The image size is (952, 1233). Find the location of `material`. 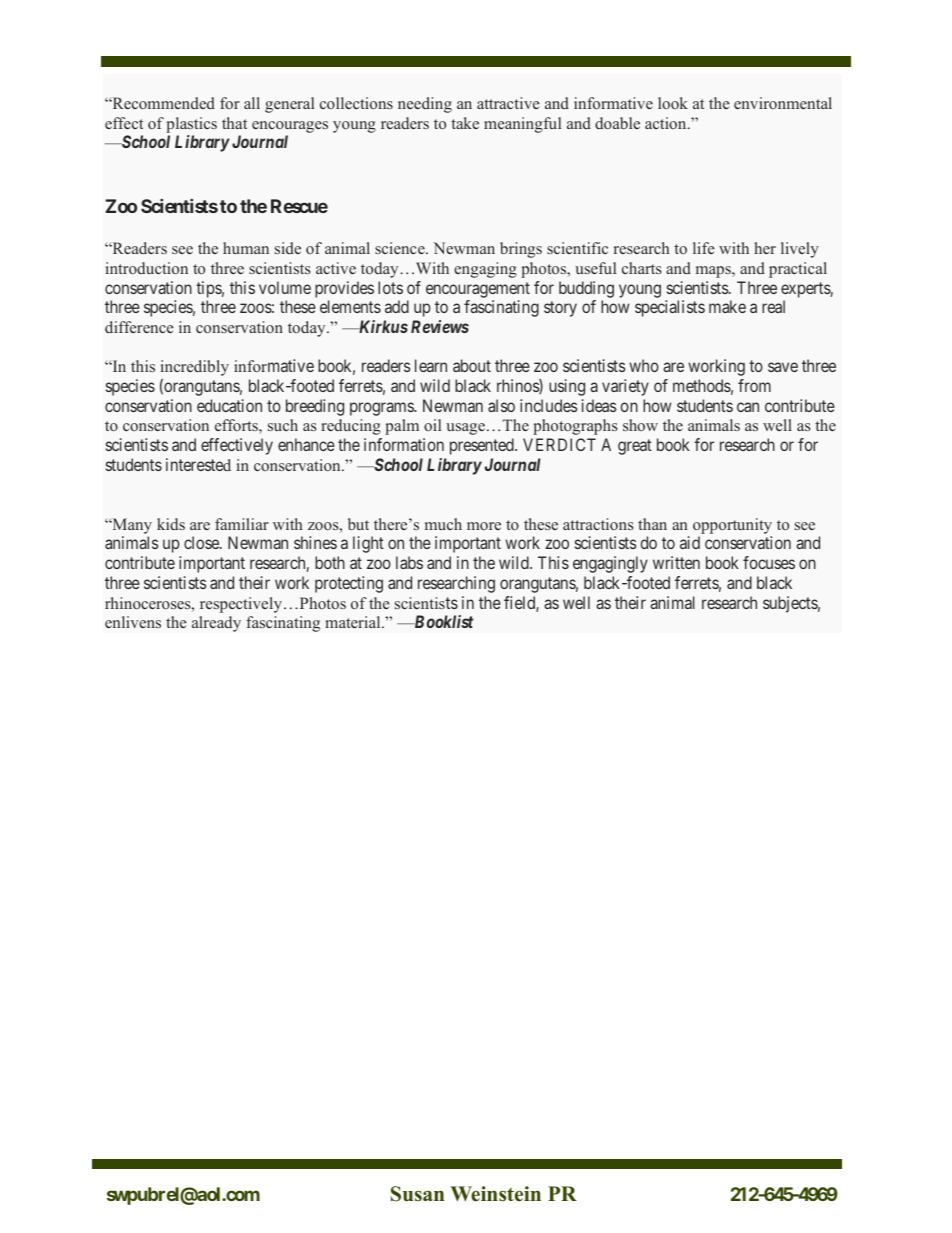

material is located at coordinates (354, 622).
